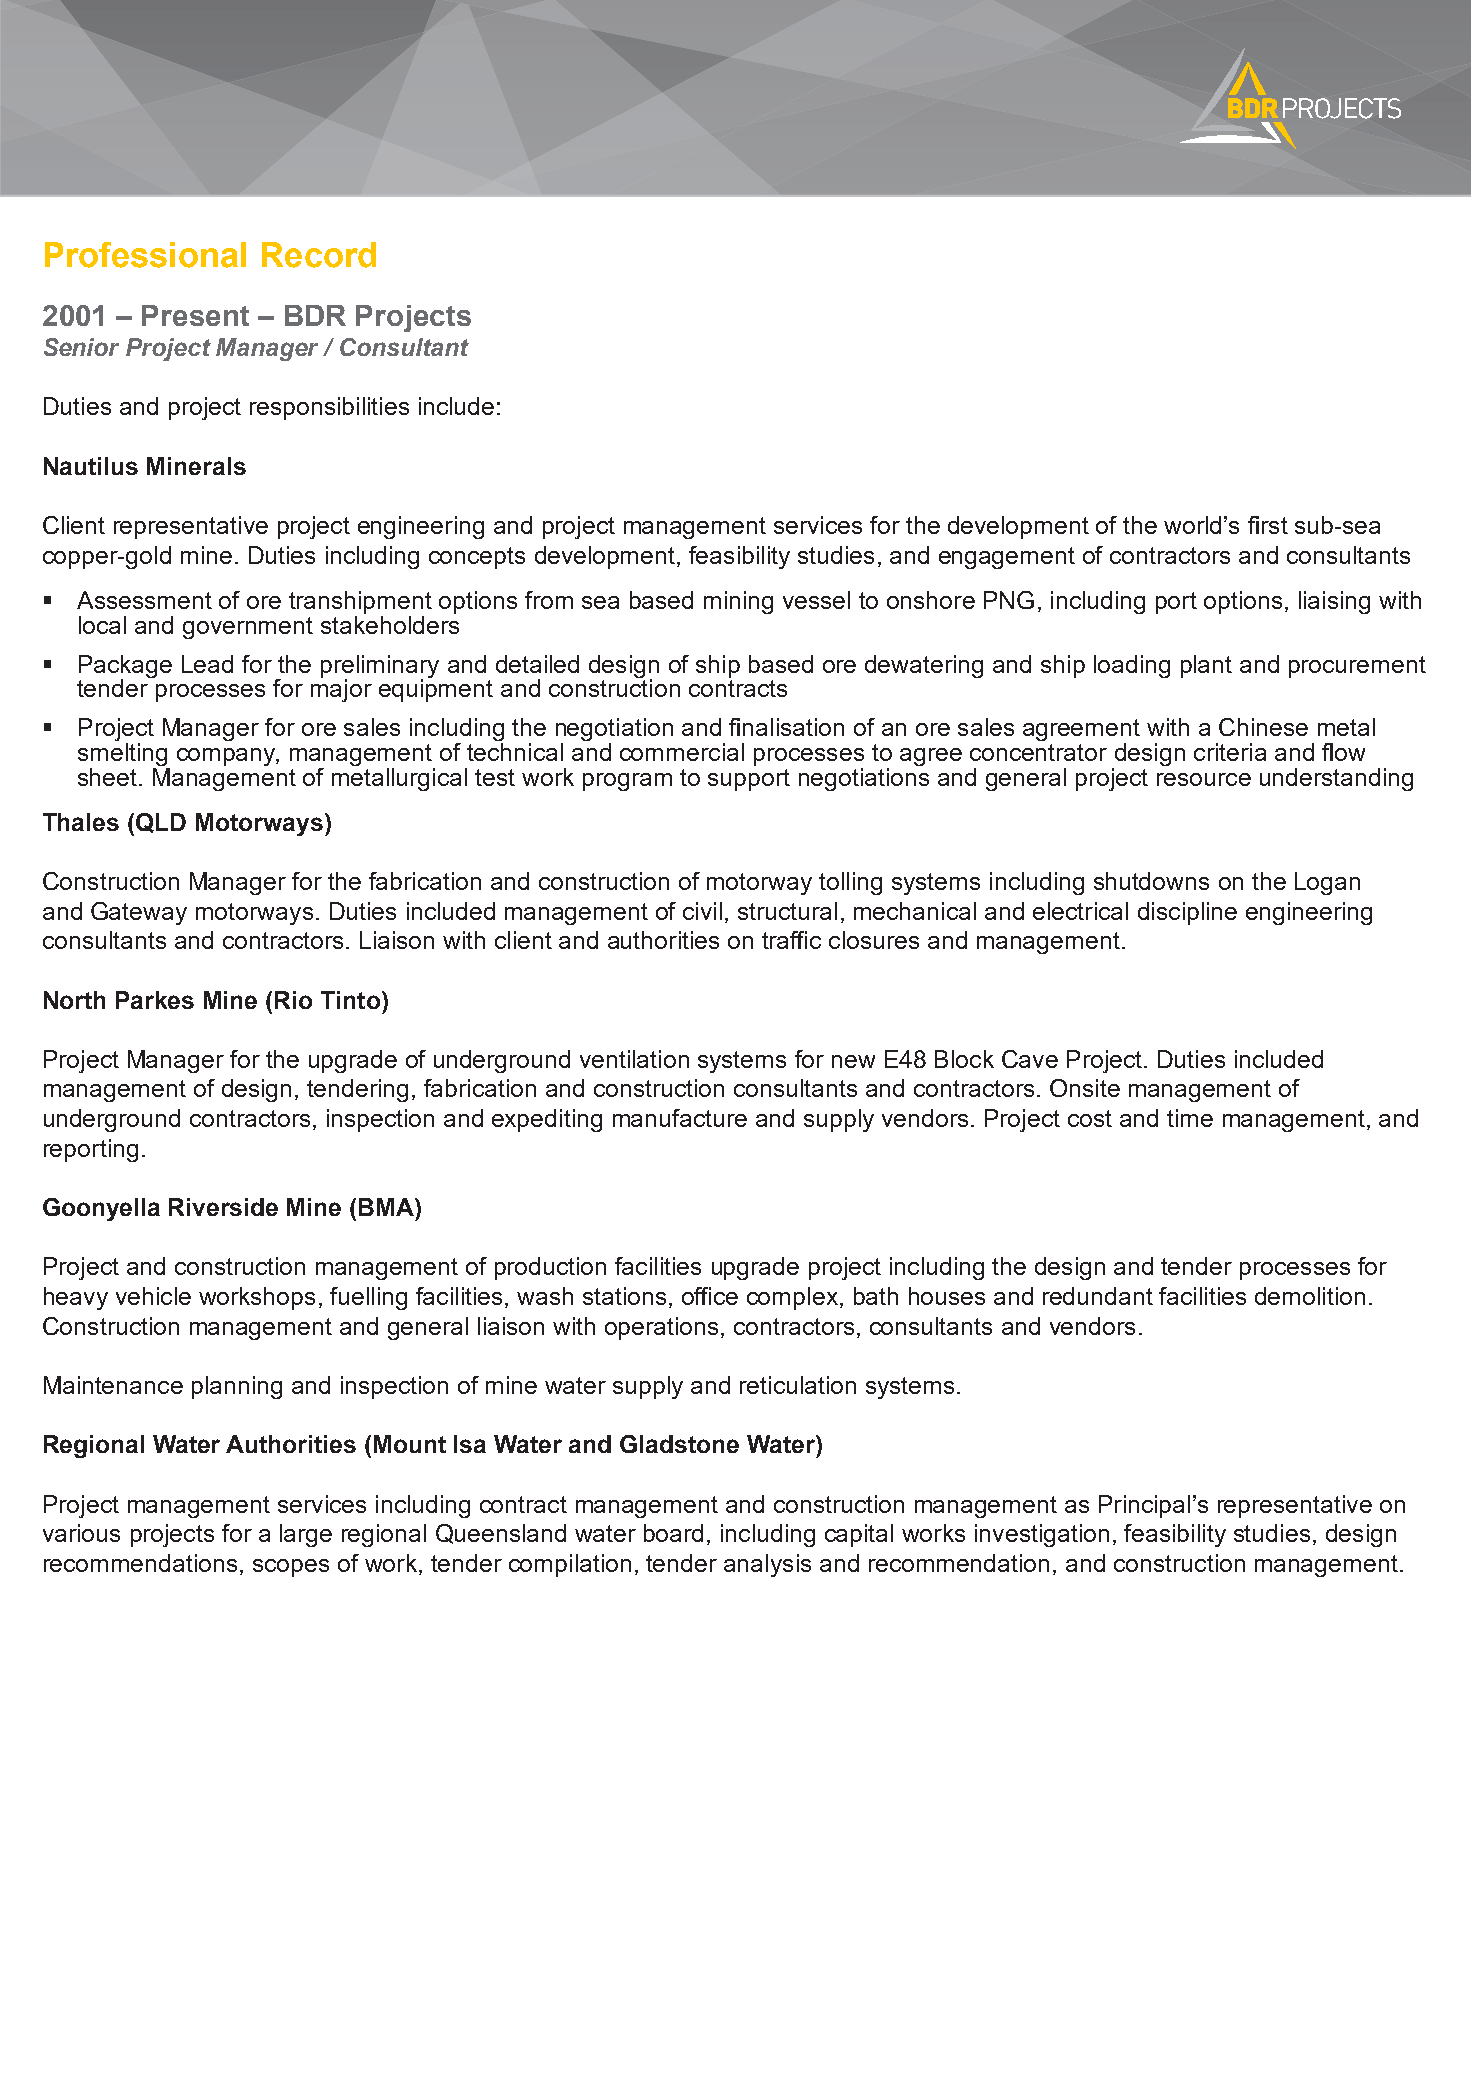  What do you see at coordinates (223, 1207) in the page?
I see `Riverside` at bounding box center [223, 1207].
